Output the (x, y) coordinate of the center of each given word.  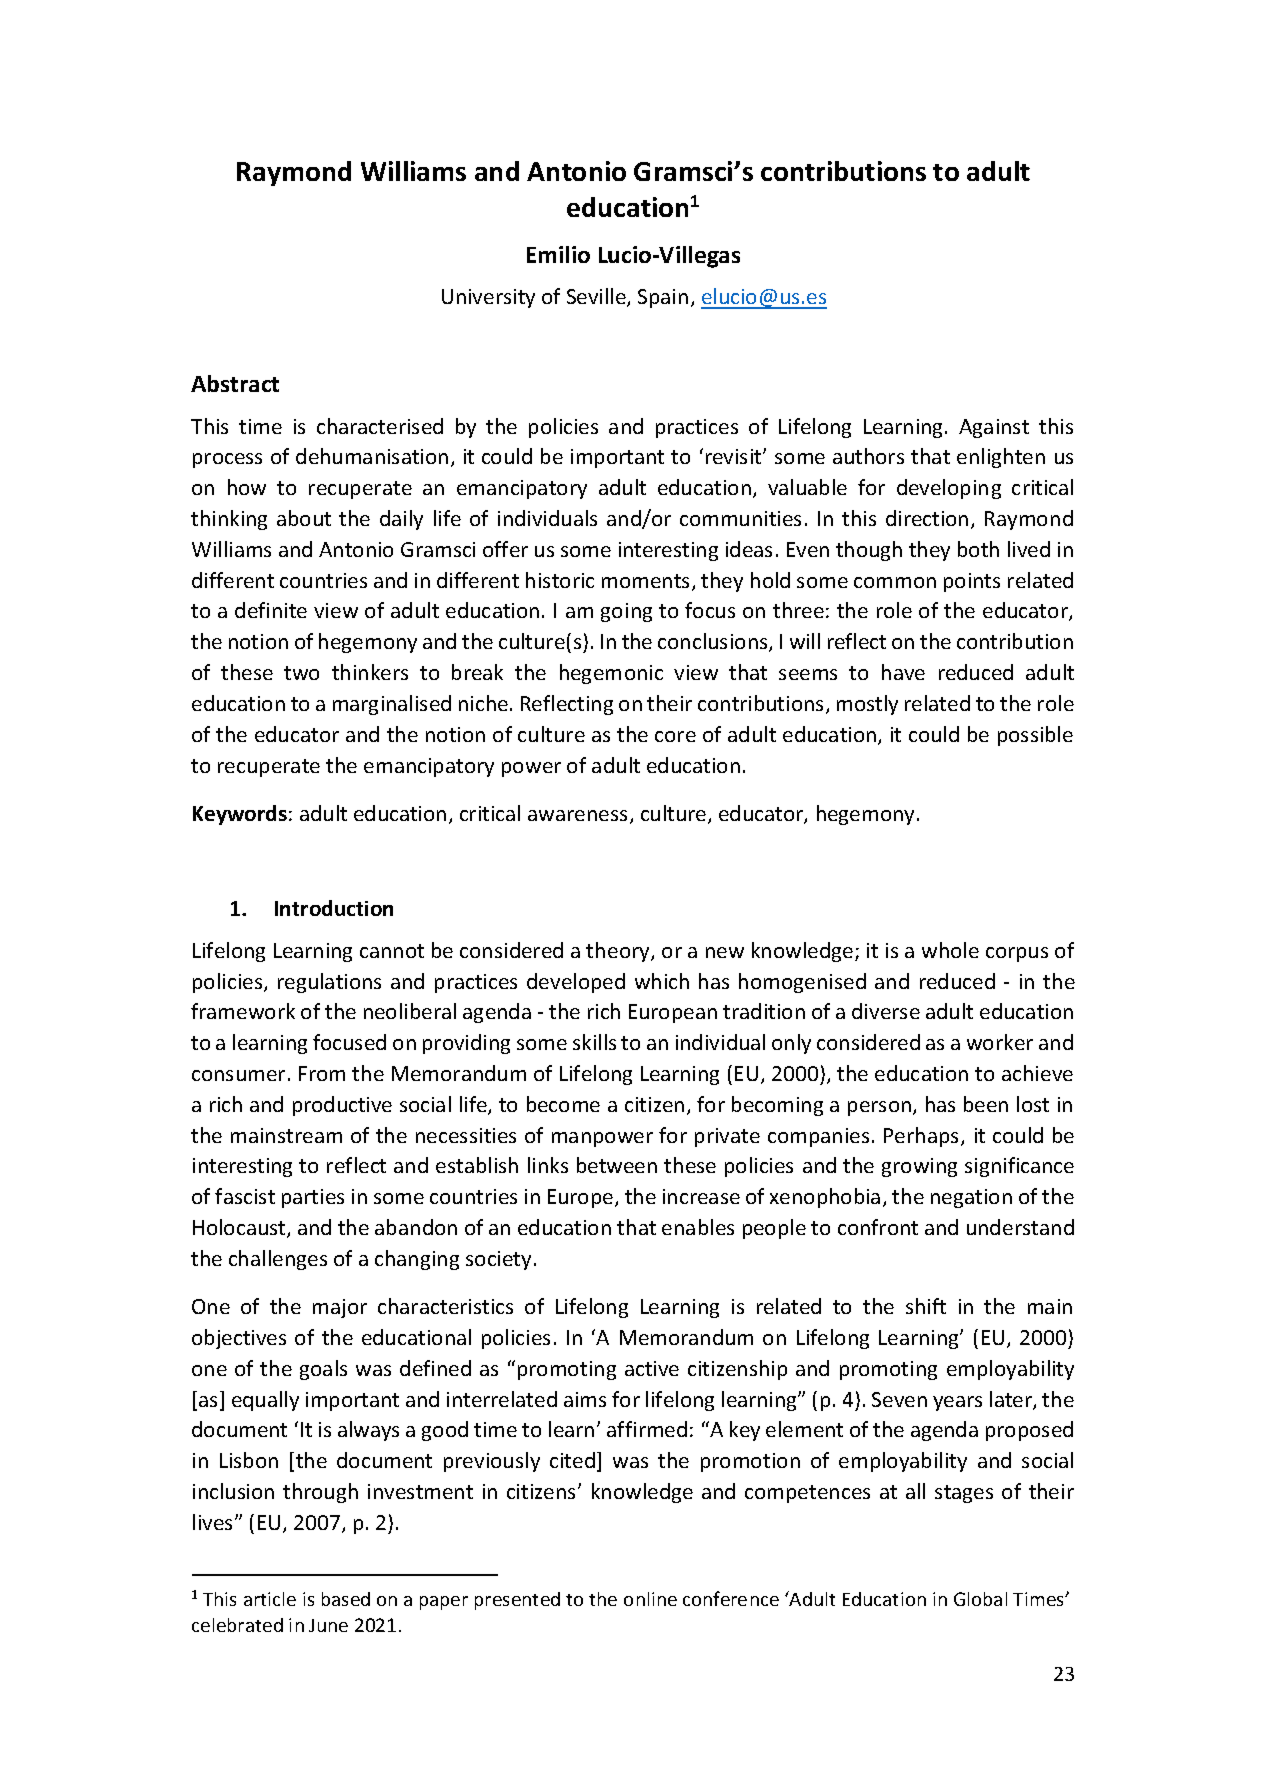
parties (313, 1198)
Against (994, 428)
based (346, 1599)
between (617, 1165)
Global (980, 1599)
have (903, 672)
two (301, 673)
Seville (597, 297)
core (675, 736)
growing (919, 1167)
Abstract (235, 383)
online (650, 1599)
